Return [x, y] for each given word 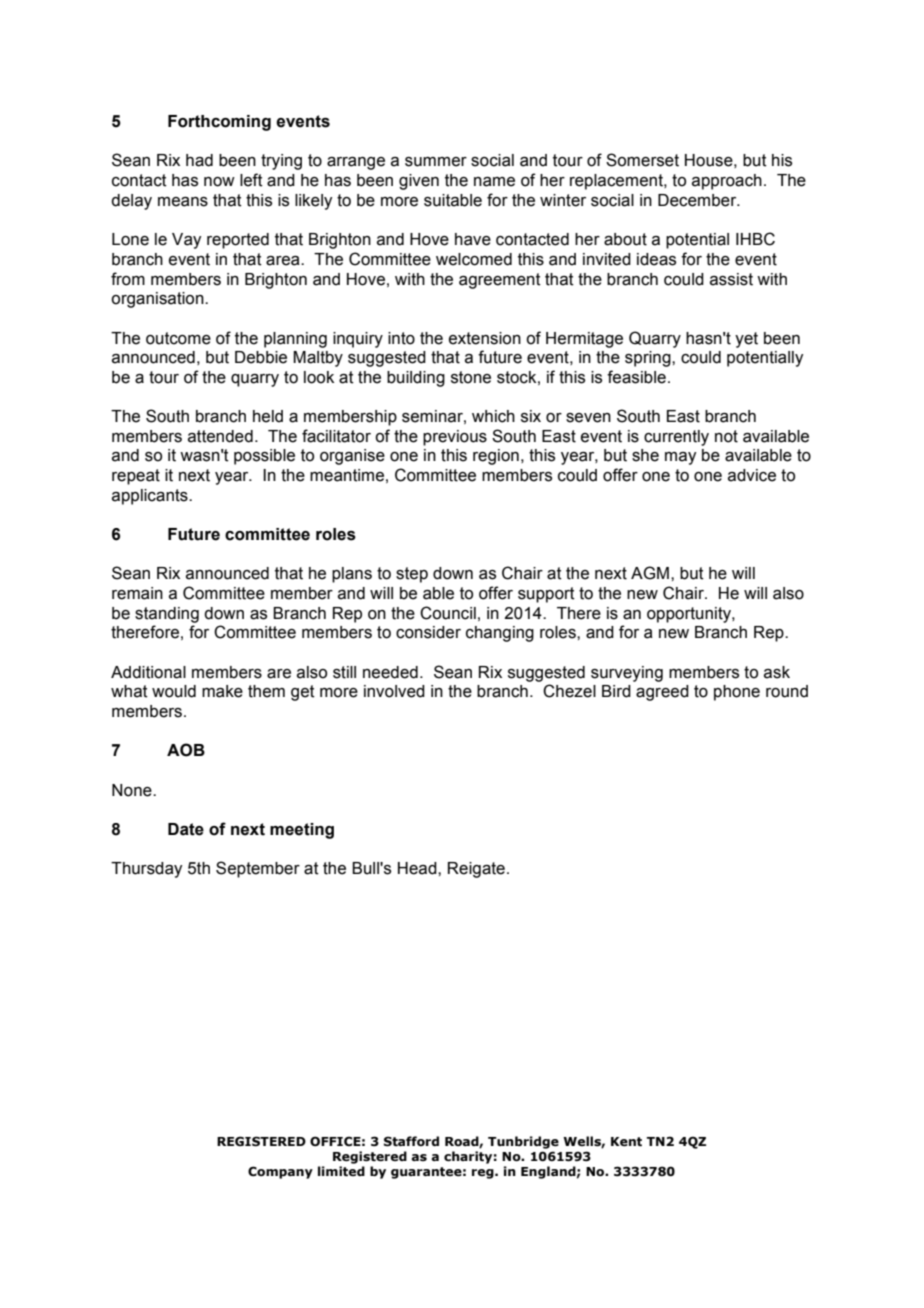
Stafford [411, 1141]
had [199, 160]
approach [727, 182]
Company [280, 1172]
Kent [626, 1142]
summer [436, 162]
